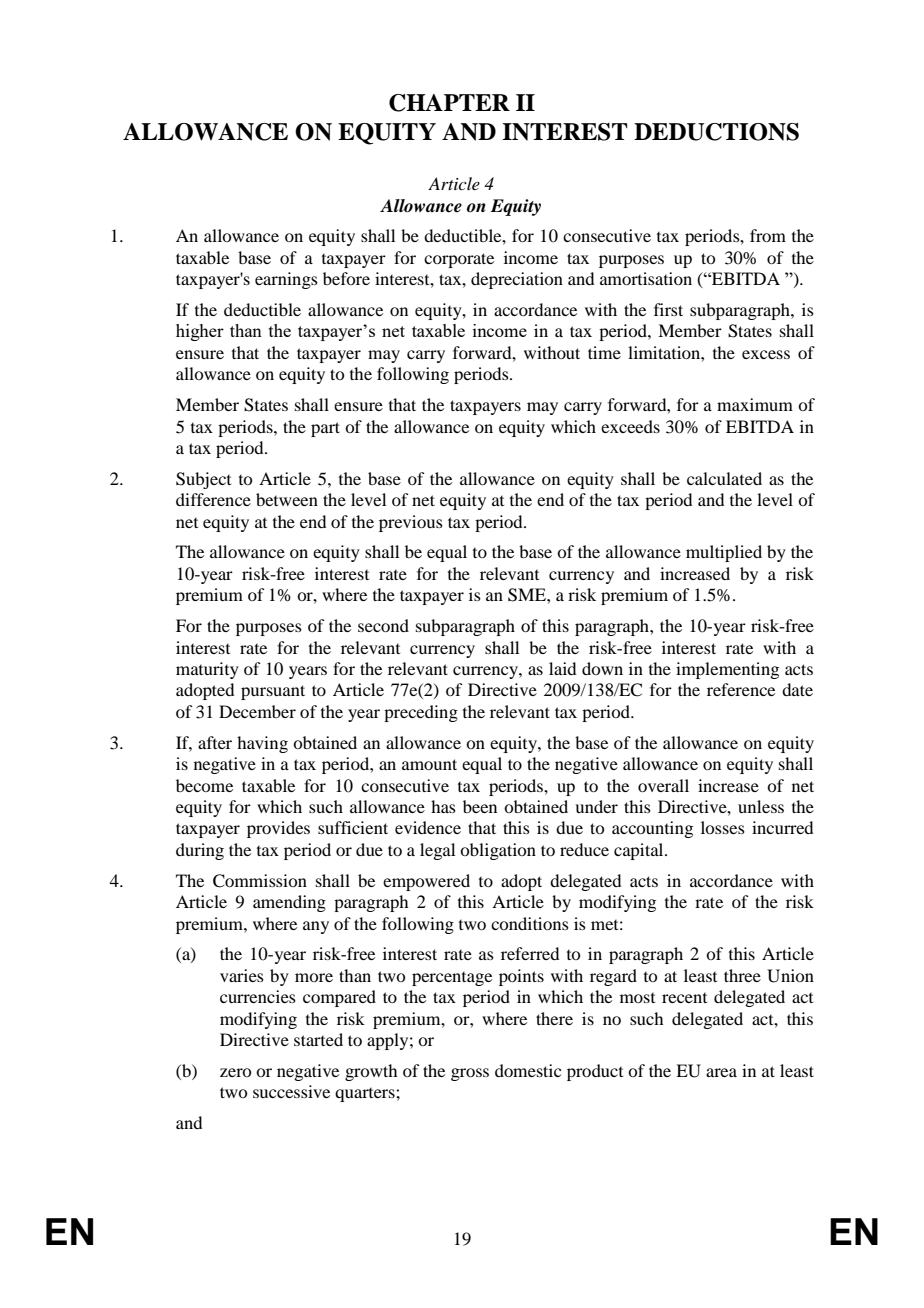 Image resolution: width=924 pixels, height=1308 pixels. I want to click on previous, so click(411, 523).
